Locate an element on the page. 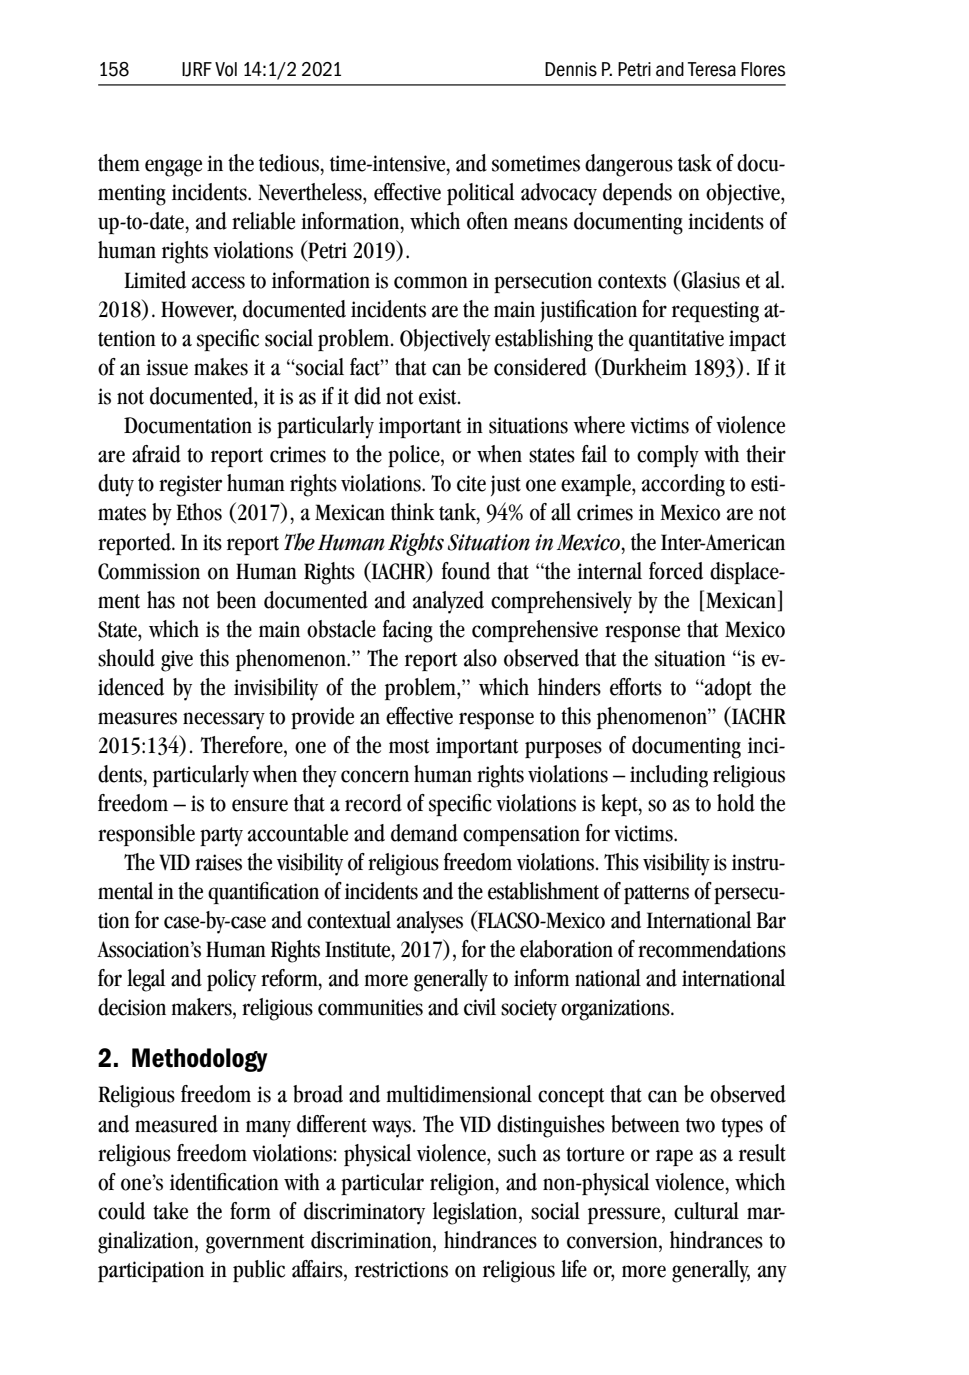  Vol is located at coordinates (226, 69).
